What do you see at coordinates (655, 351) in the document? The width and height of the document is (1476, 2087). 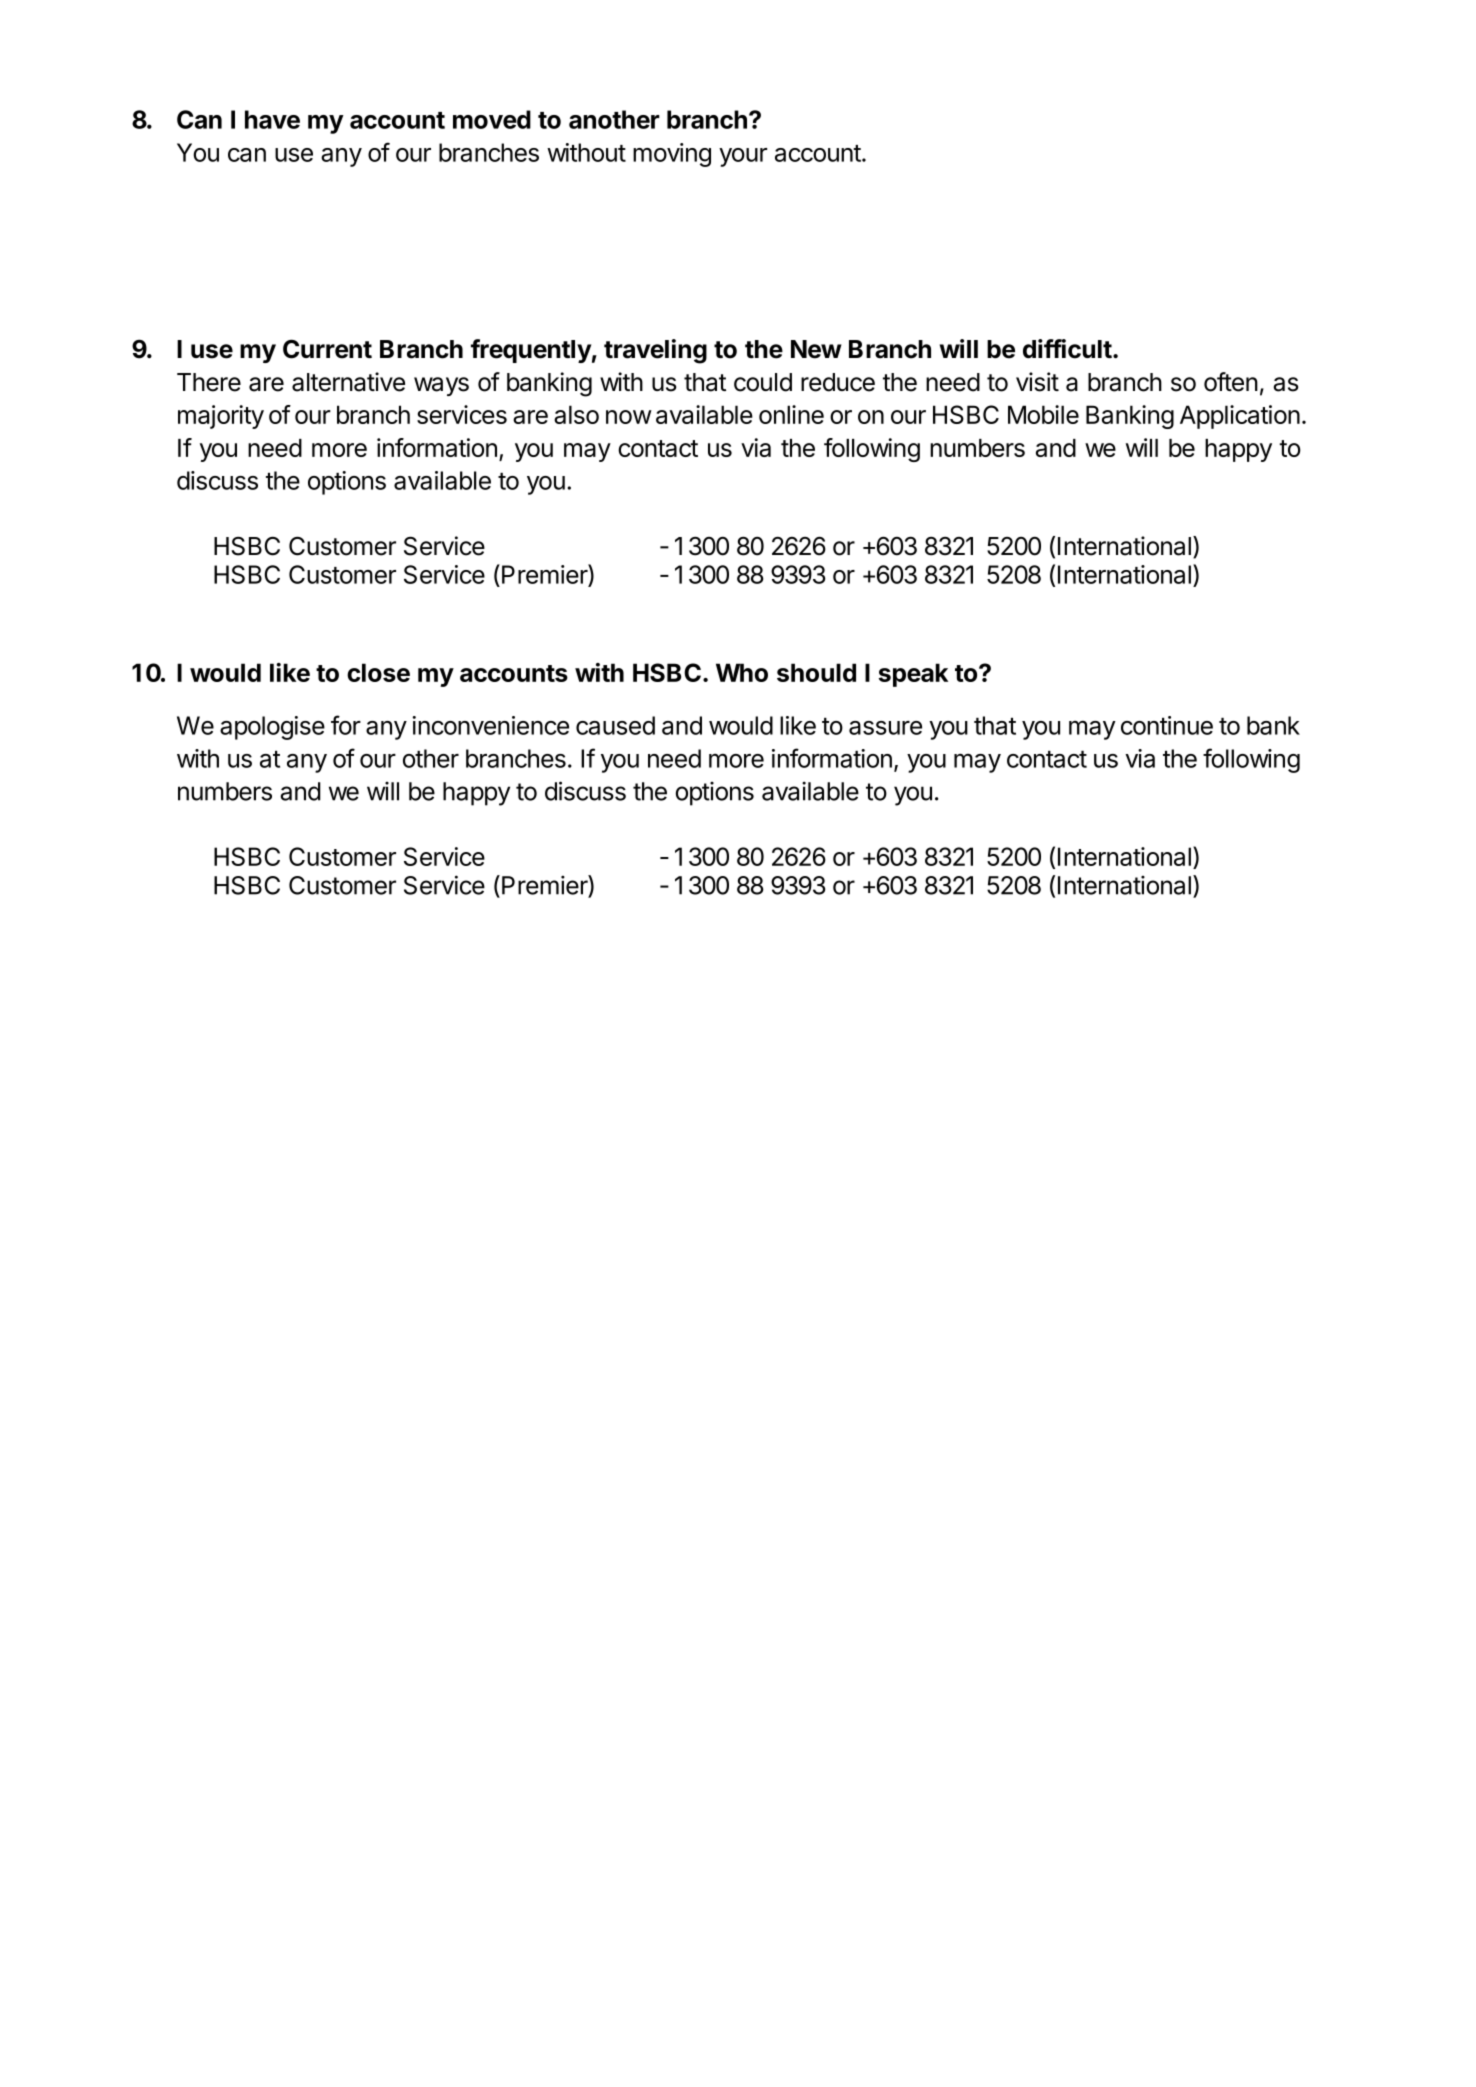 I see `traveling` at bounding box center [655, 351].
